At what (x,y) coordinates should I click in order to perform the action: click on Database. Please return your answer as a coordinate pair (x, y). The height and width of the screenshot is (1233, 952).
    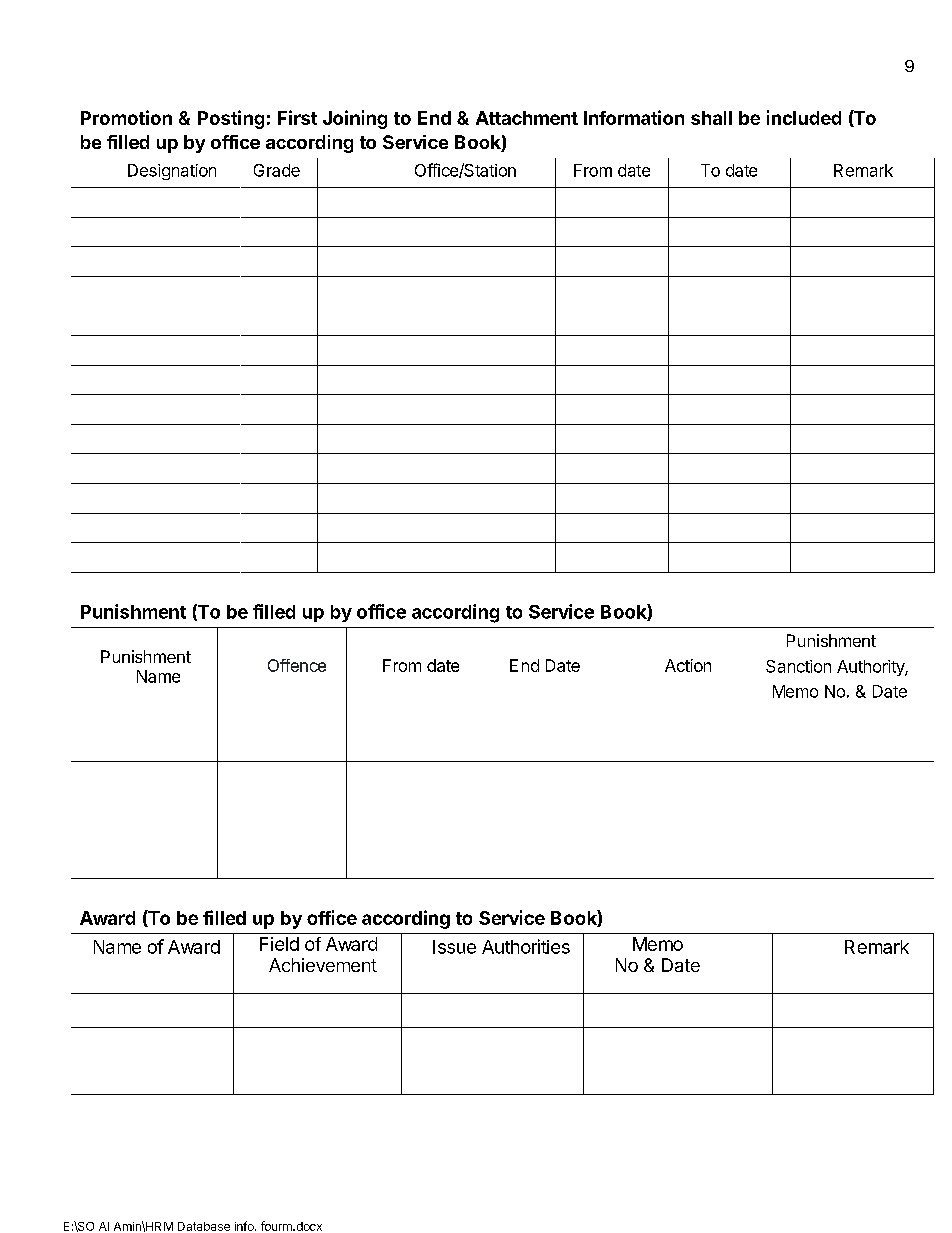
    Looking at the image, I should click on (204, 1226).
